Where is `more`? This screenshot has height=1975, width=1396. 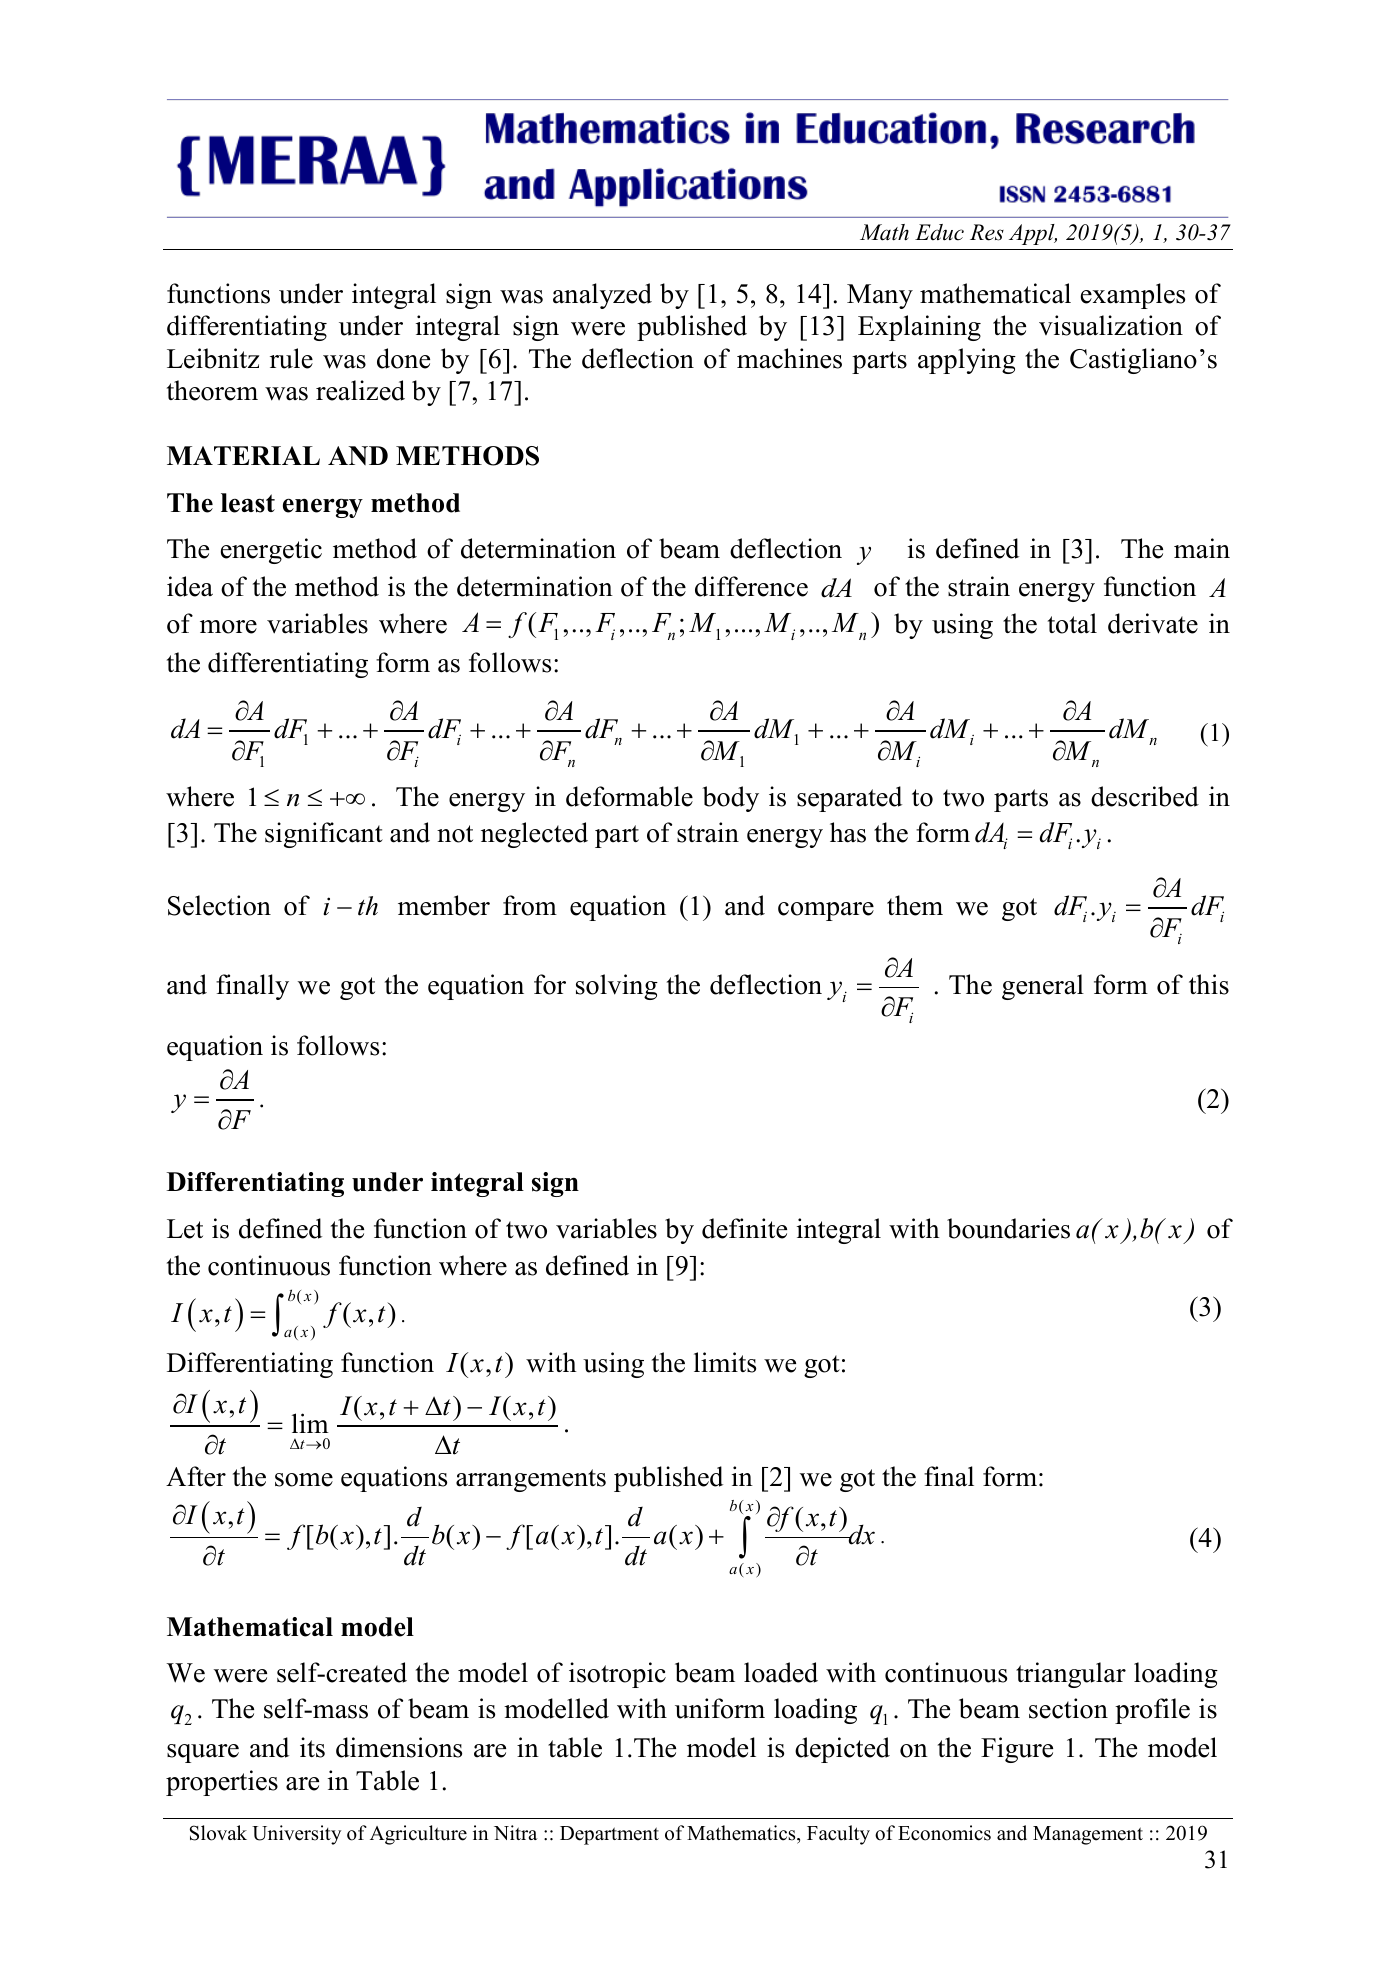 more is located at coordinates (228, 627).
